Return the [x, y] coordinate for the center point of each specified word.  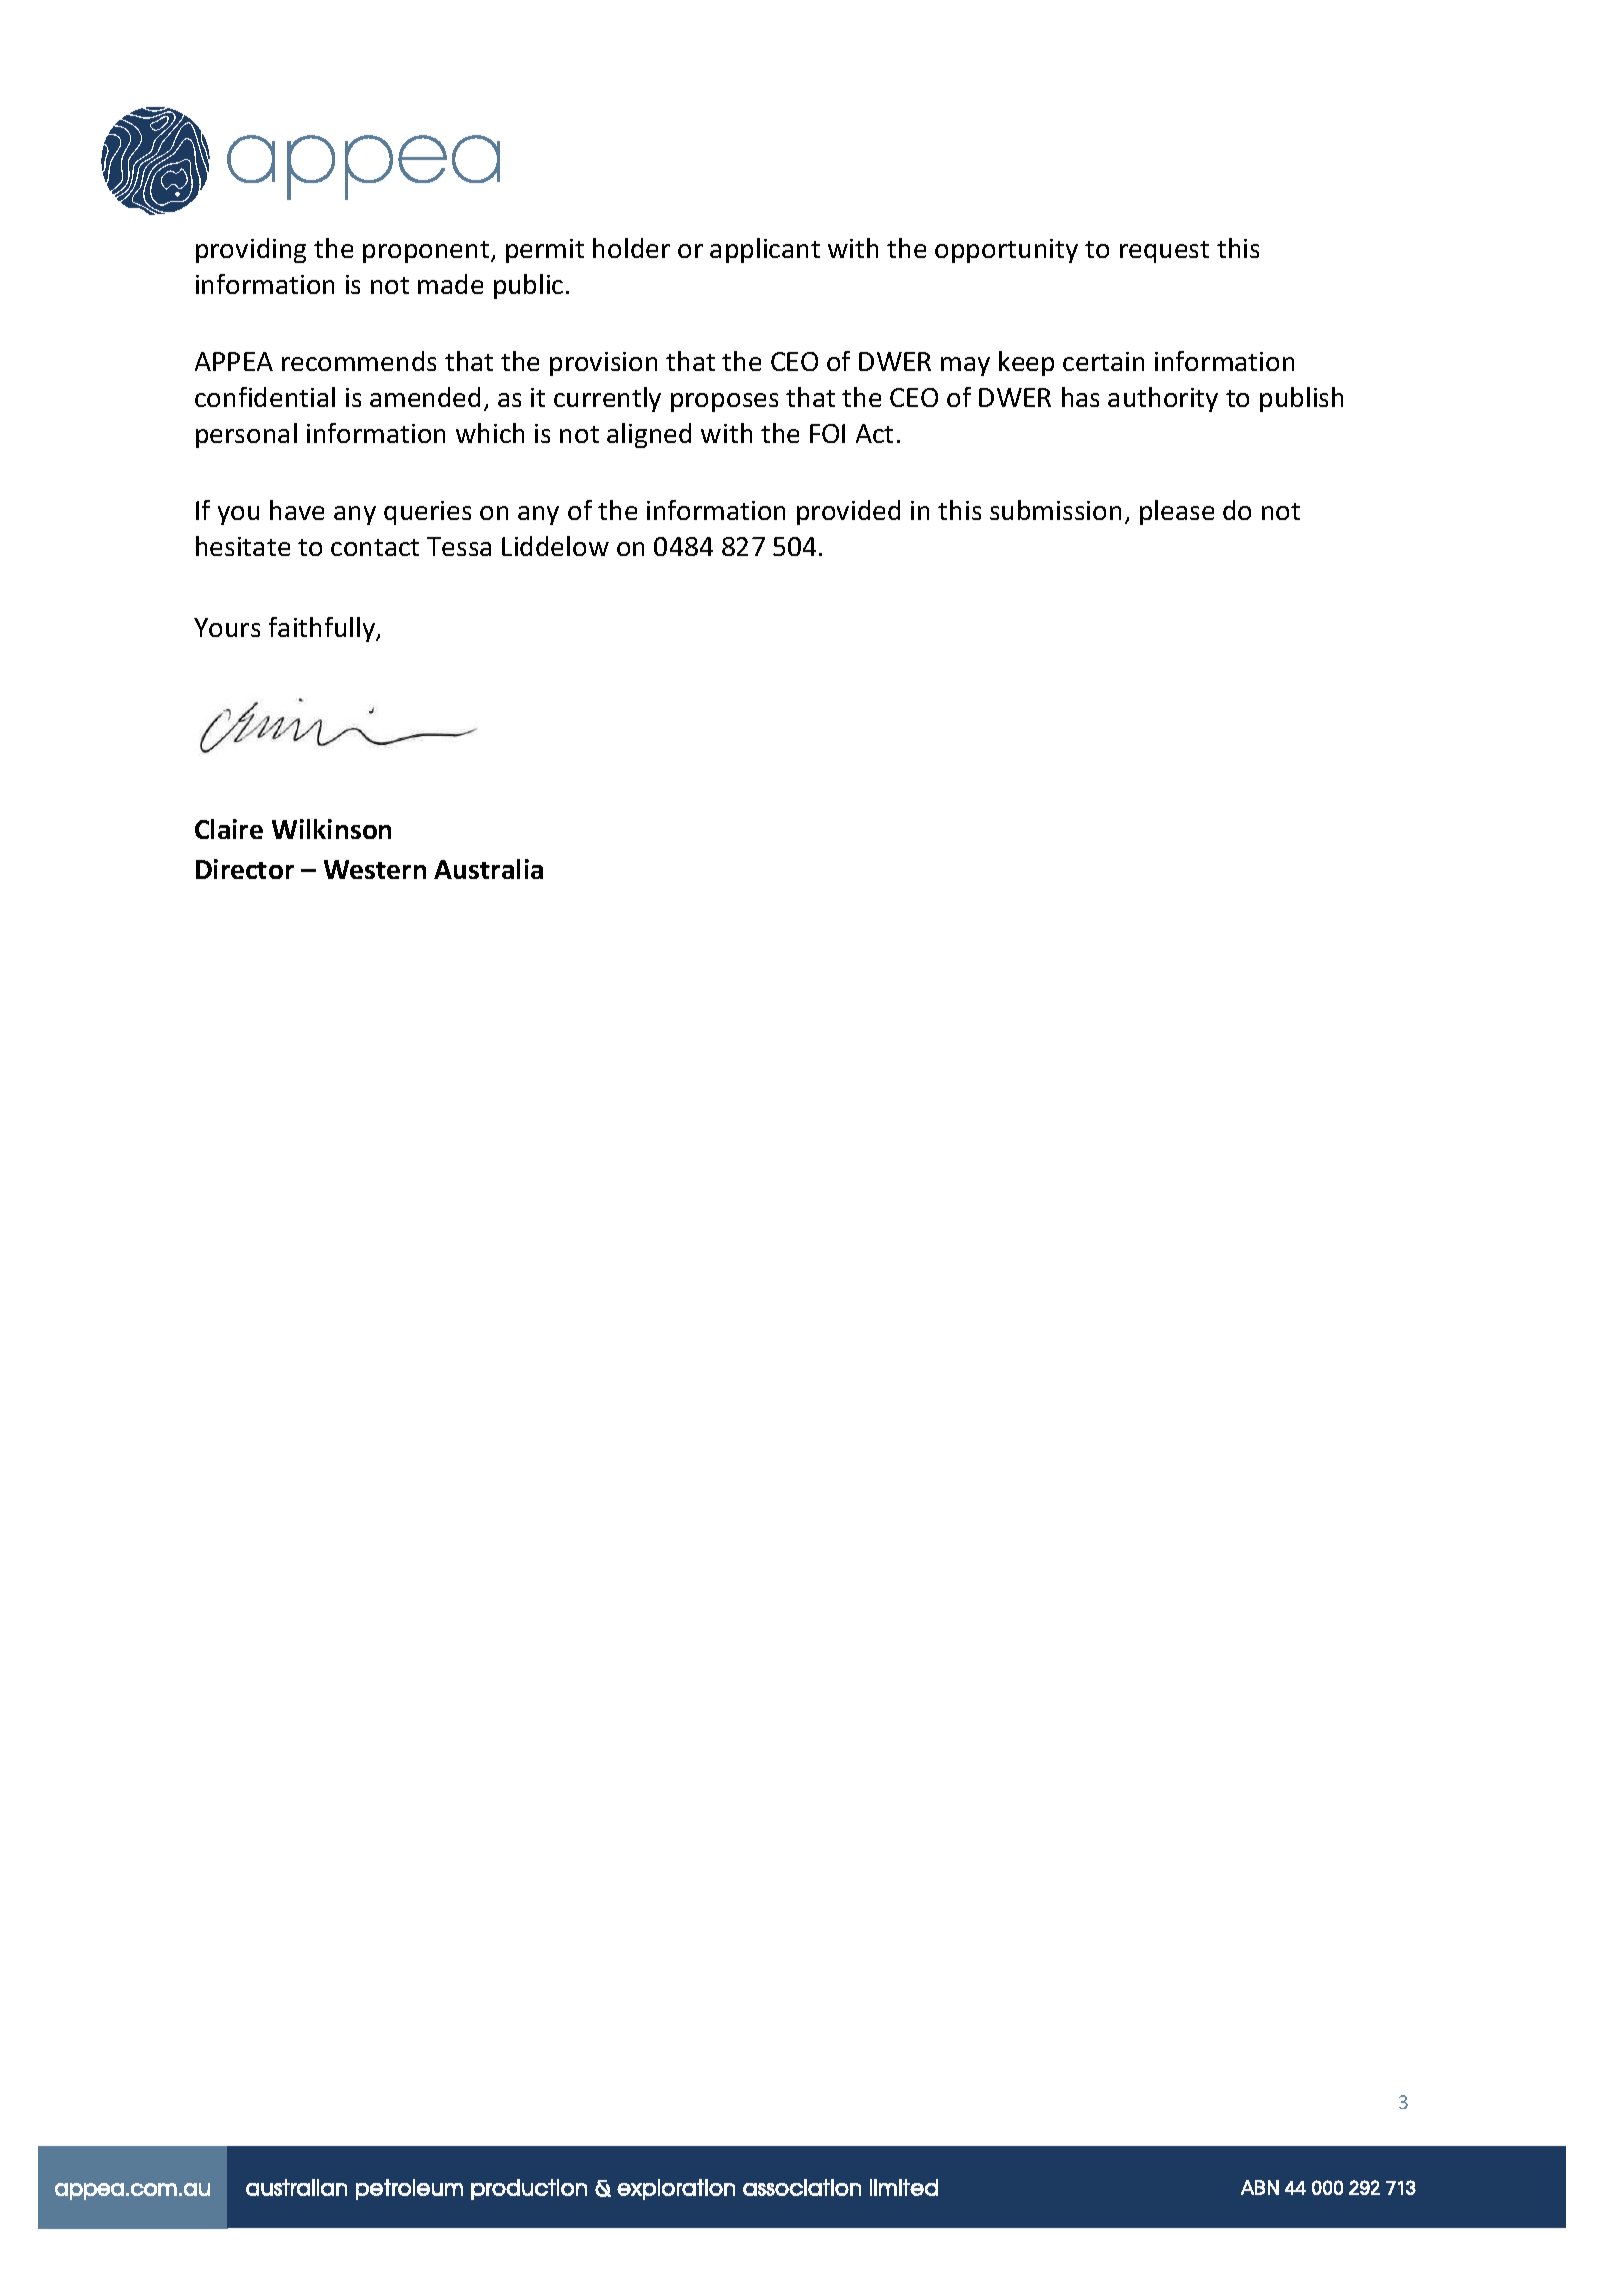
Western [375, 869]
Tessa [459, 546]
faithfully [323, 629]
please [1177, 512]
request [1164, 252]
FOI [827, 433]
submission [1055, 510]
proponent [427, 252]
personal [246, 435]
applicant [765, 250]
